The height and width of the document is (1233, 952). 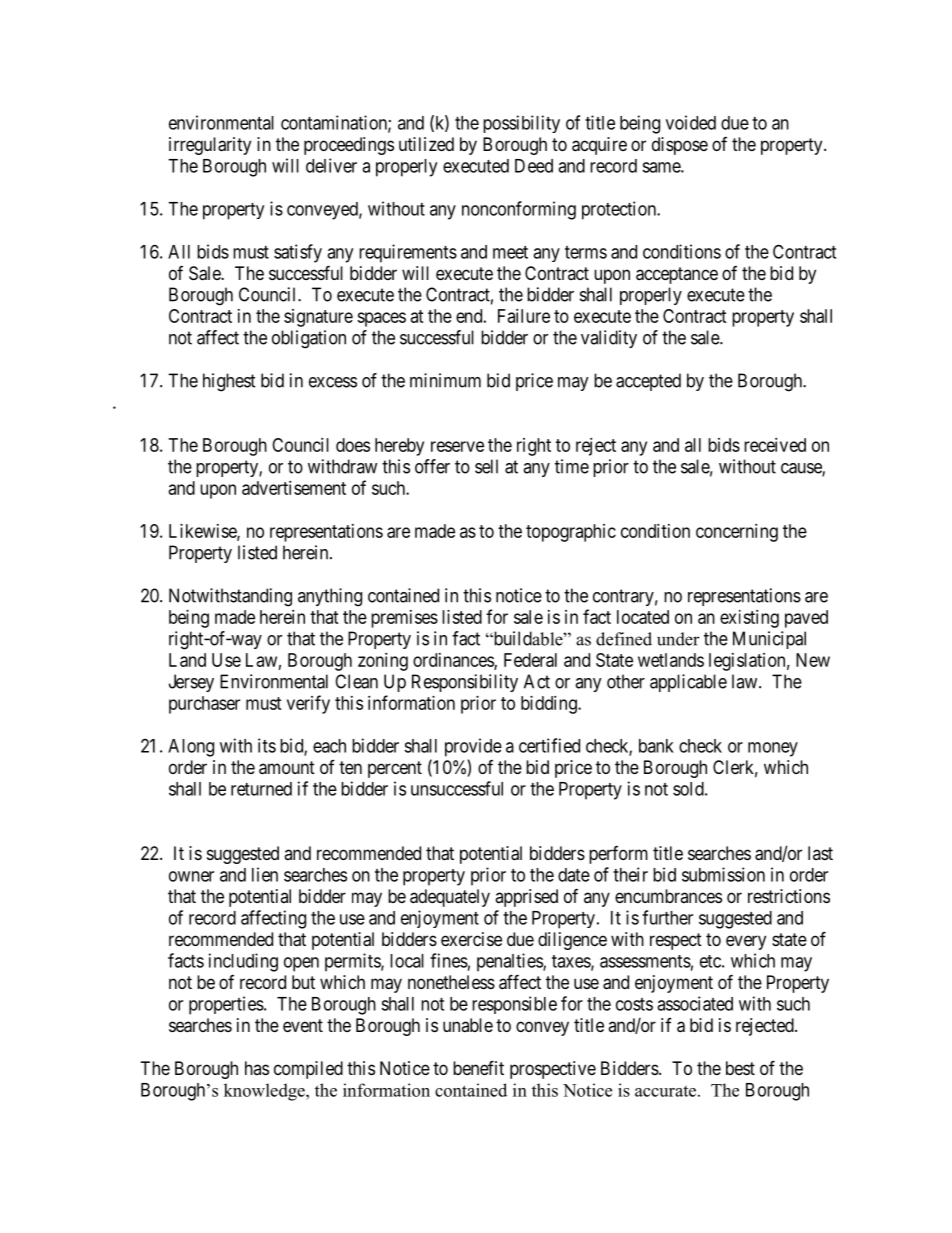 I want to click on advertisement, so click(x=294, y=488).
